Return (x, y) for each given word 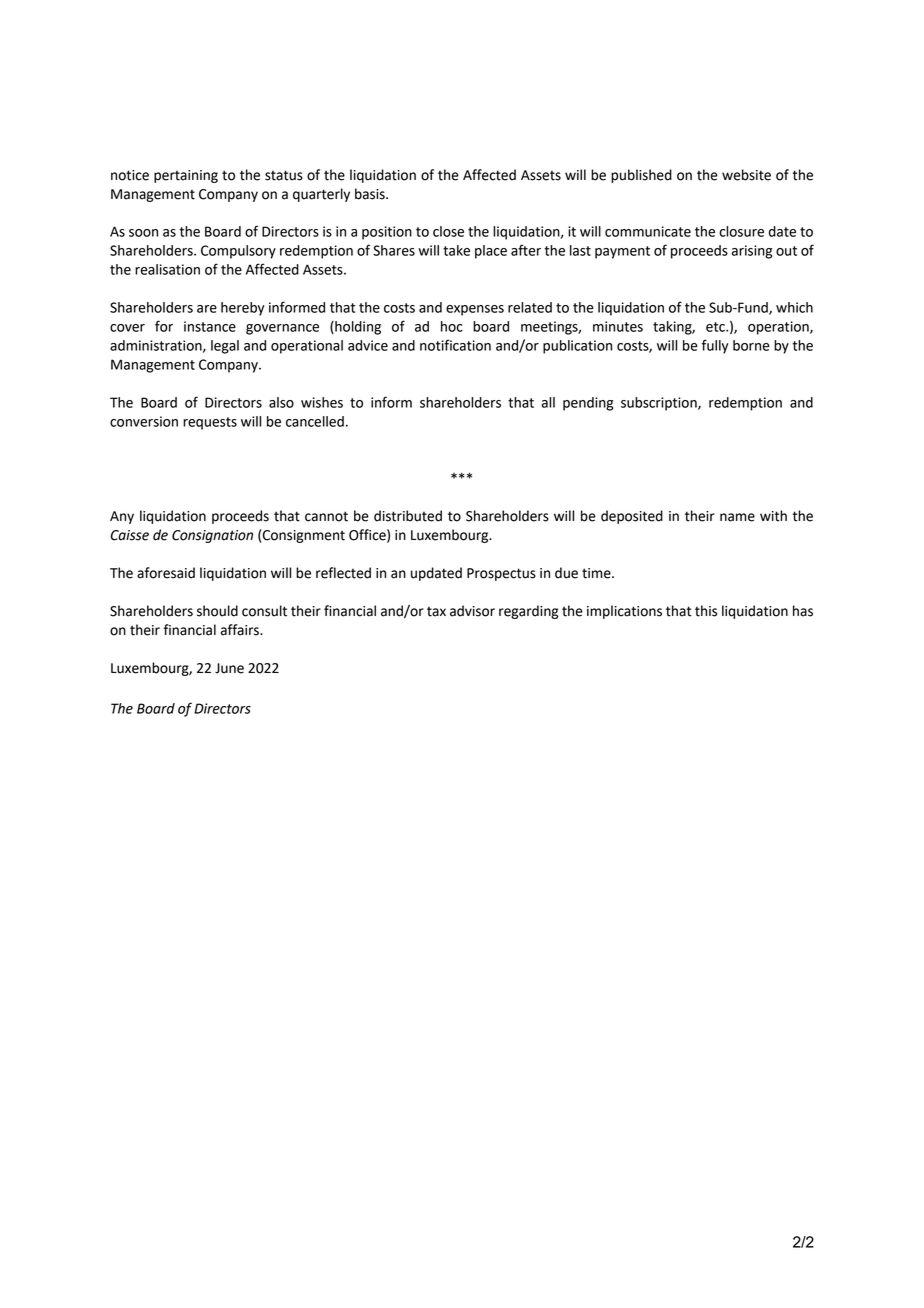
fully (715, 346)
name (737, 517)
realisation (167, 269)
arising (751, 252)
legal (225, 347)
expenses (475, 310)
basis (371, 194)
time (597, 573)
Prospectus (501, 574)
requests (210, 423)
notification (455, 345)
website (746, 175)
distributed (408, 516)
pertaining (186, 176)
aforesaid (166, 573)
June (229, 668)
